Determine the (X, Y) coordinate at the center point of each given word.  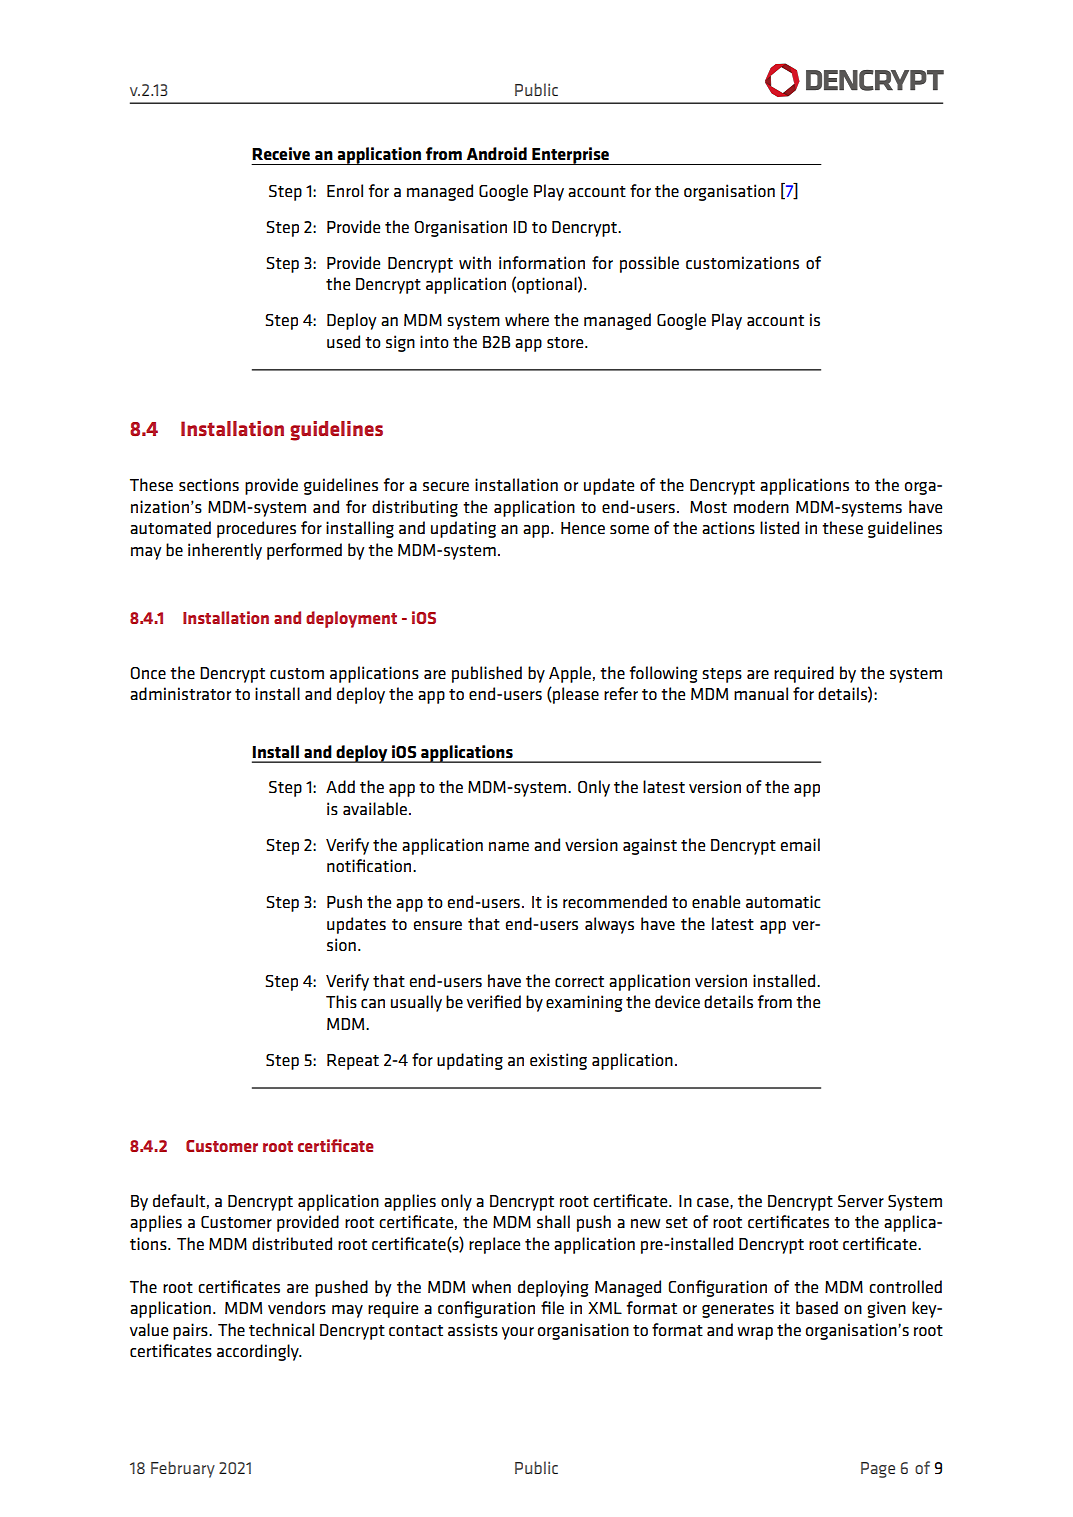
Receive (281, 153)
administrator (180, 693)
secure (446, 486)
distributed (292, 1243)
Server (861, 1201)
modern (761, 506)
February (183, 1469)
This (341, 1001)
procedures (256, 529)
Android (497, 153)
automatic (783, 901)
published (487, 674)
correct (579, 981)
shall (553, 1221)
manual (761, 693)
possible (649, 264)
